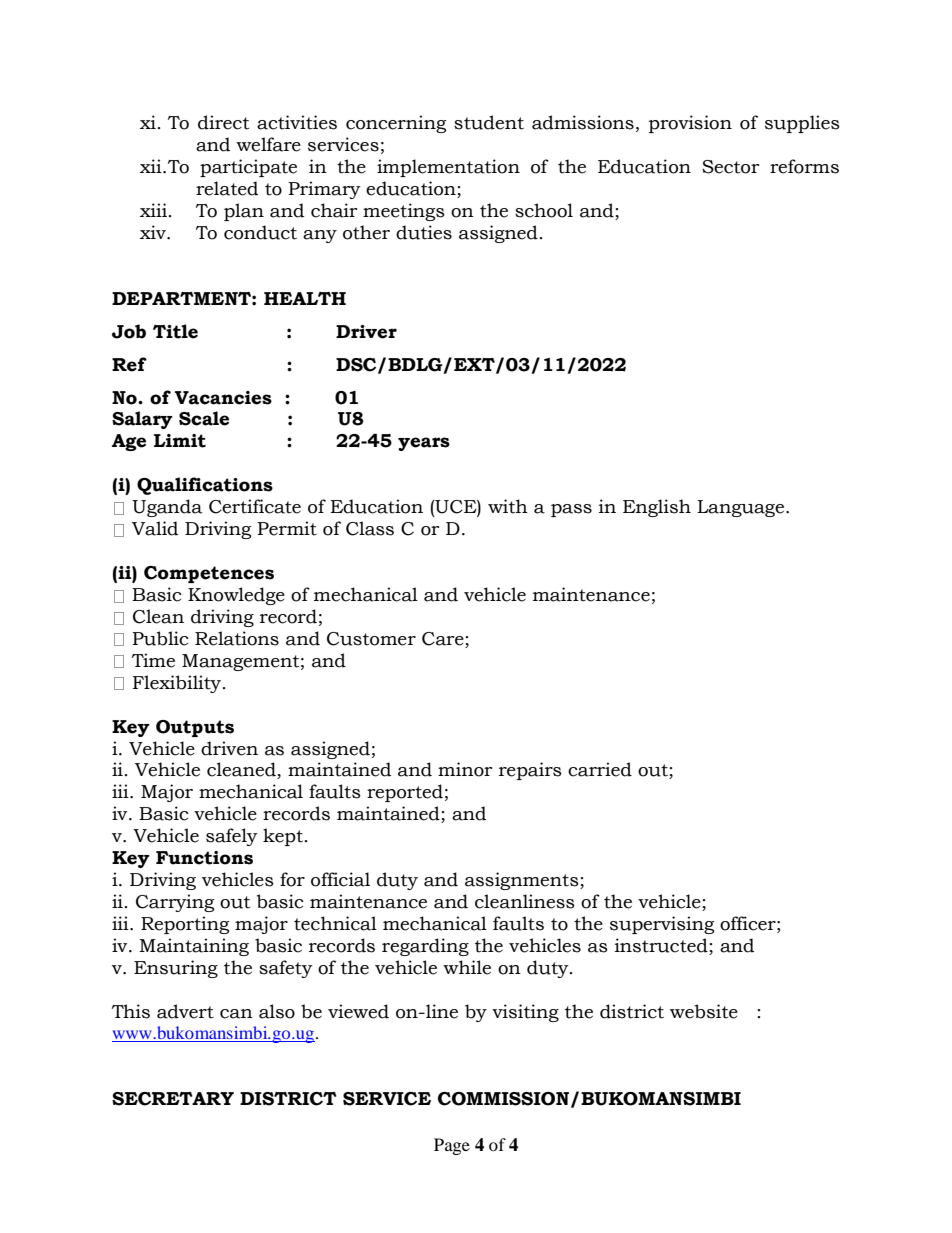 The width and height of the screenshot is (952, 1233). I want to click on Functions, so click(204, 858).
